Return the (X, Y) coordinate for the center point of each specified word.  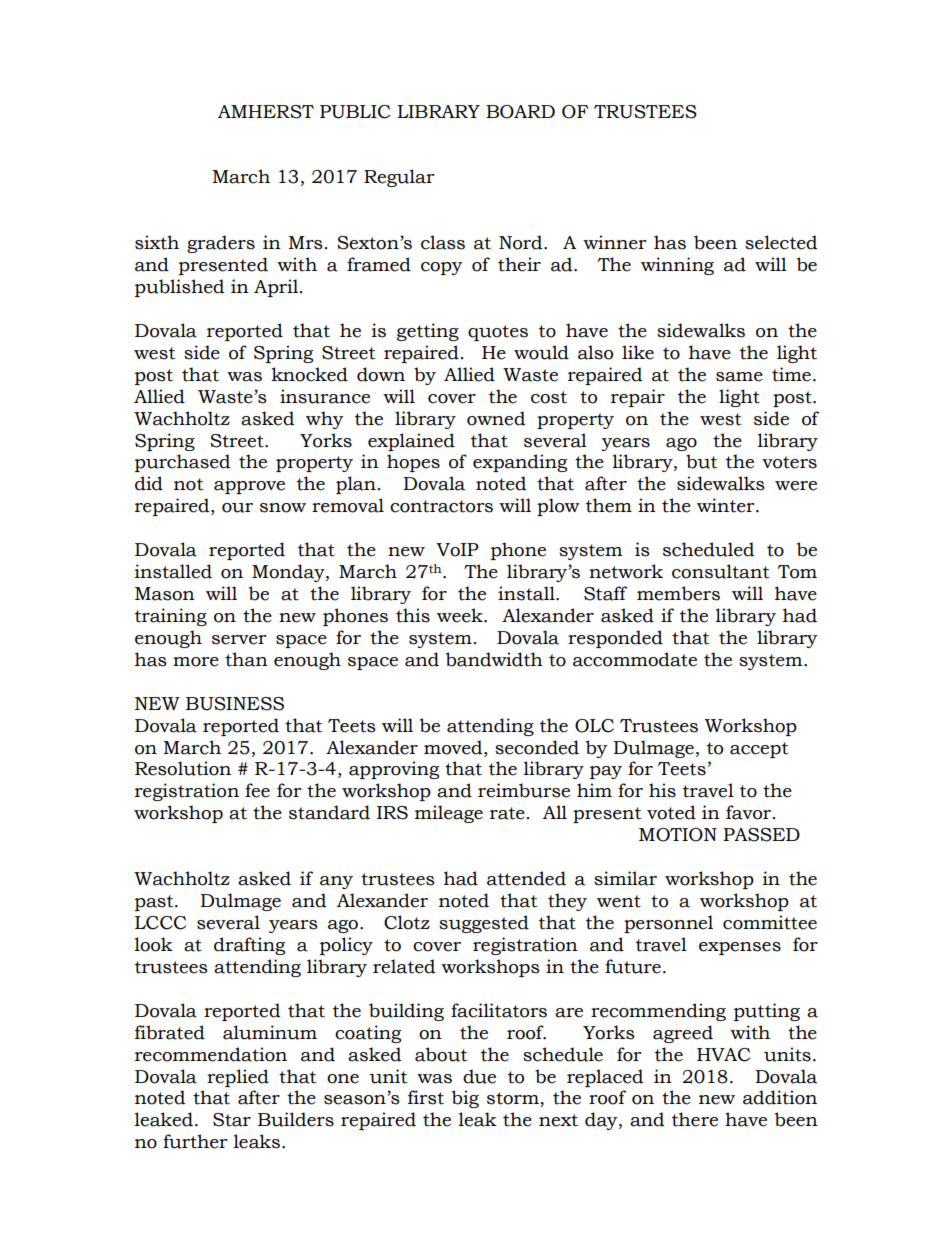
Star (232, 1120)
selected (781, 242)
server (239, 640)
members (678, 593)
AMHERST (266, 112)
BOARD (520, 112)
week (461, 615)
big (465, 1099)
